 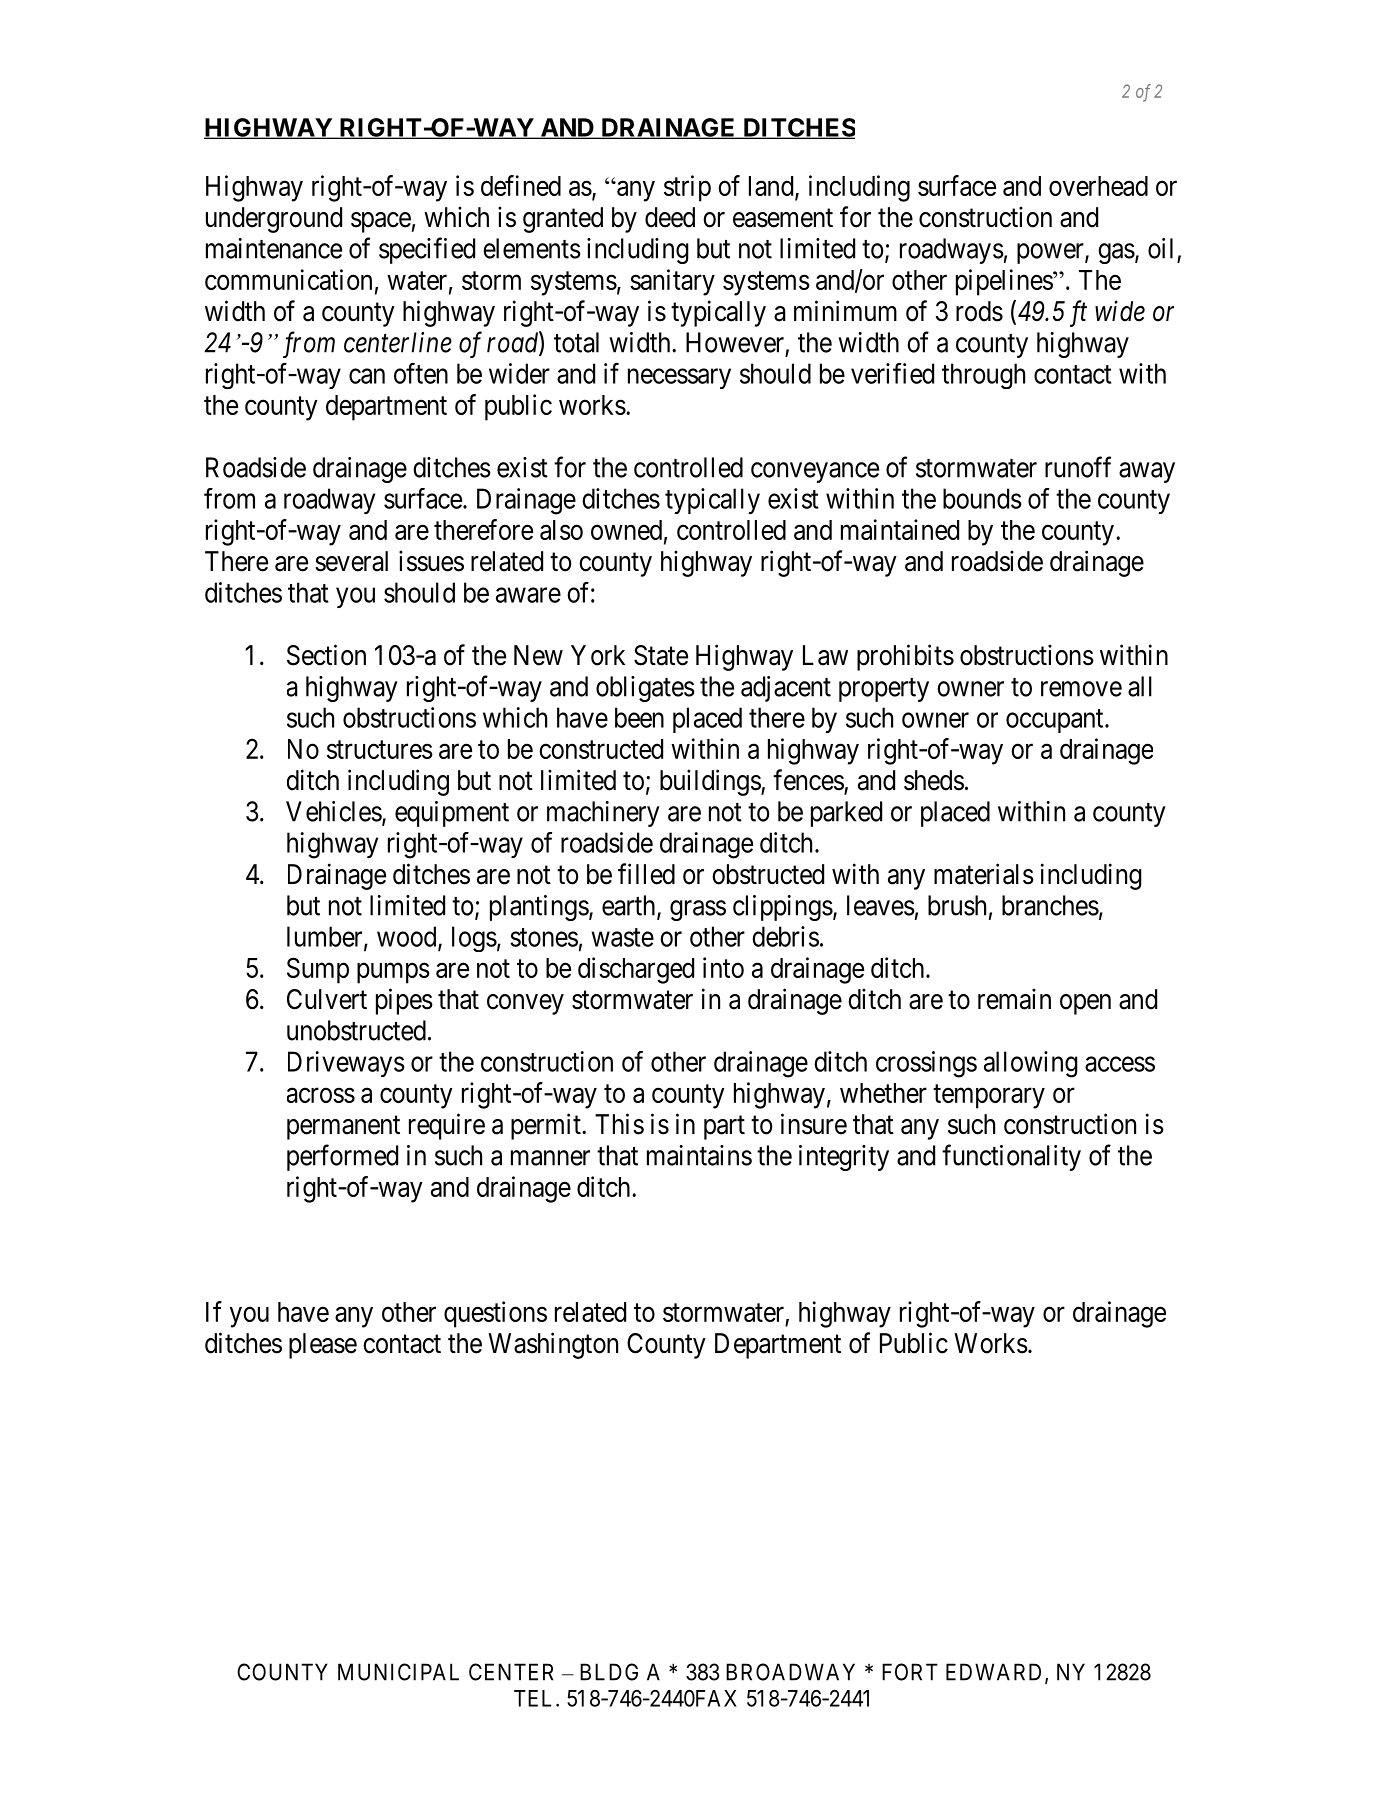 I want to click on adjacent, so click(x=786, y=689).
